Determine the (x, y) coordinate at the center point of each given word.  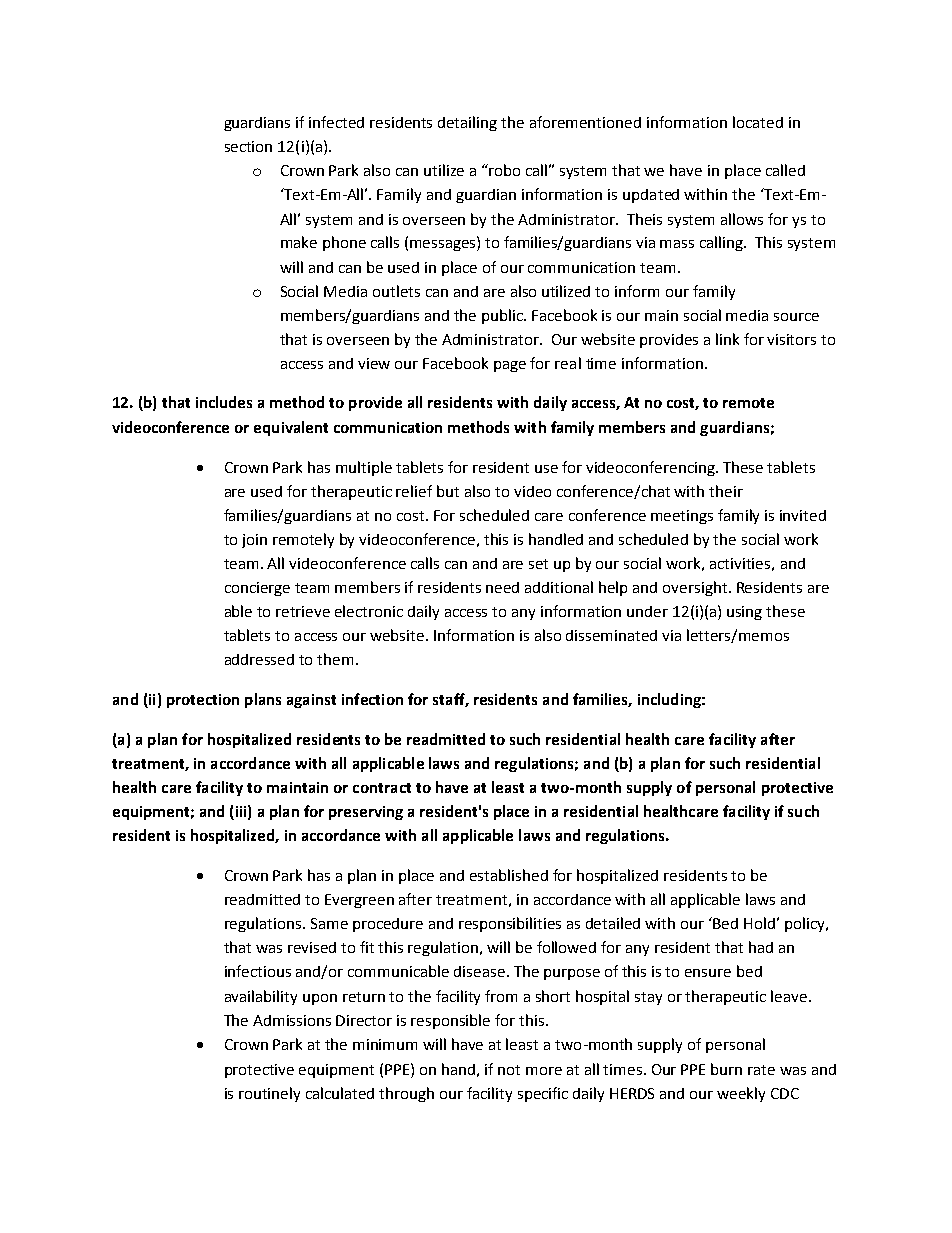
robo (504, 170)
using (744, 613)
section (248, 146)
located (758, 122)
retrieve (303, 611)
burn (726, 1069)
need (502, 587)
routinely (269, 1094)
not (509, 1070)
